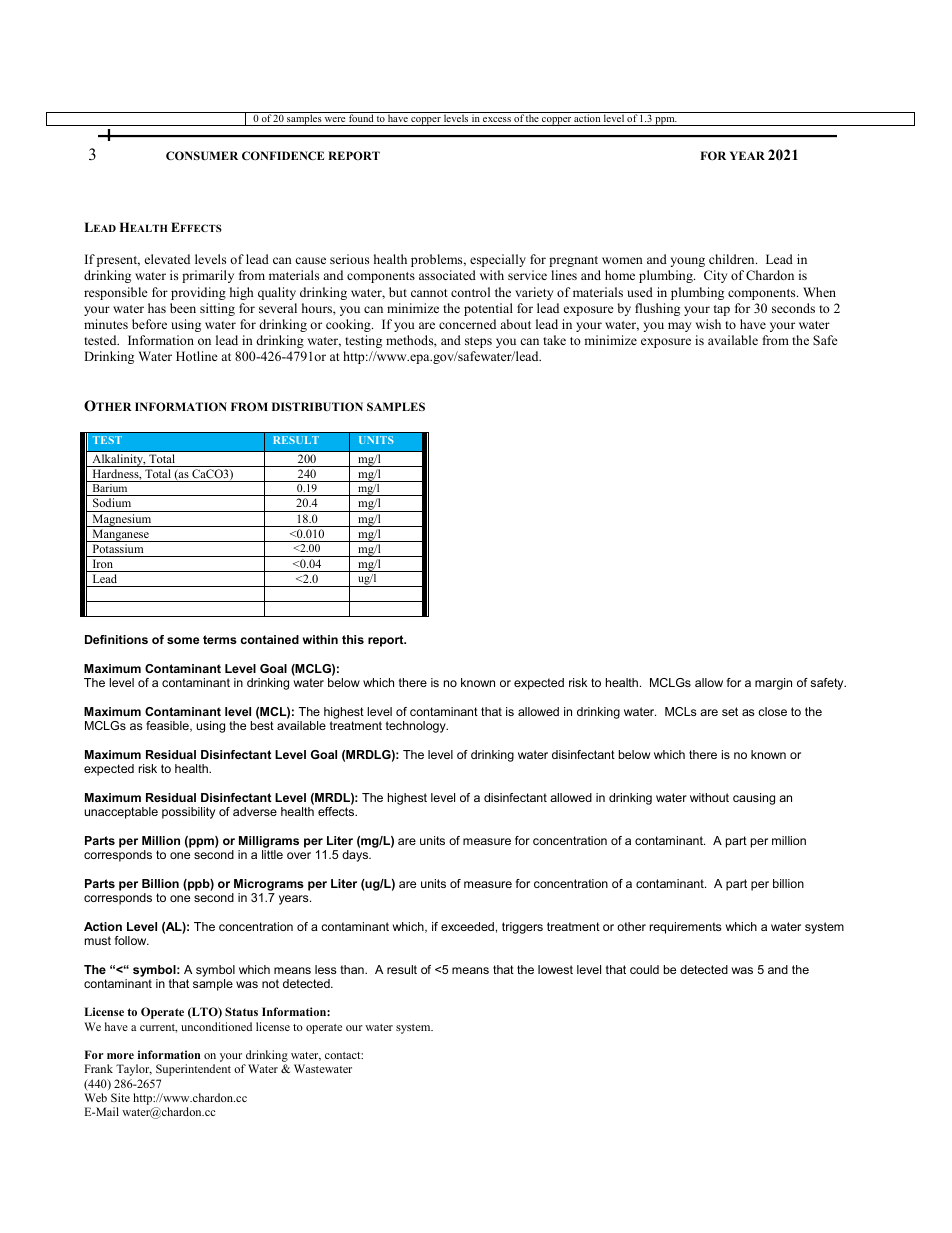  I want to click on Superintendent, so click(193, 1070).
